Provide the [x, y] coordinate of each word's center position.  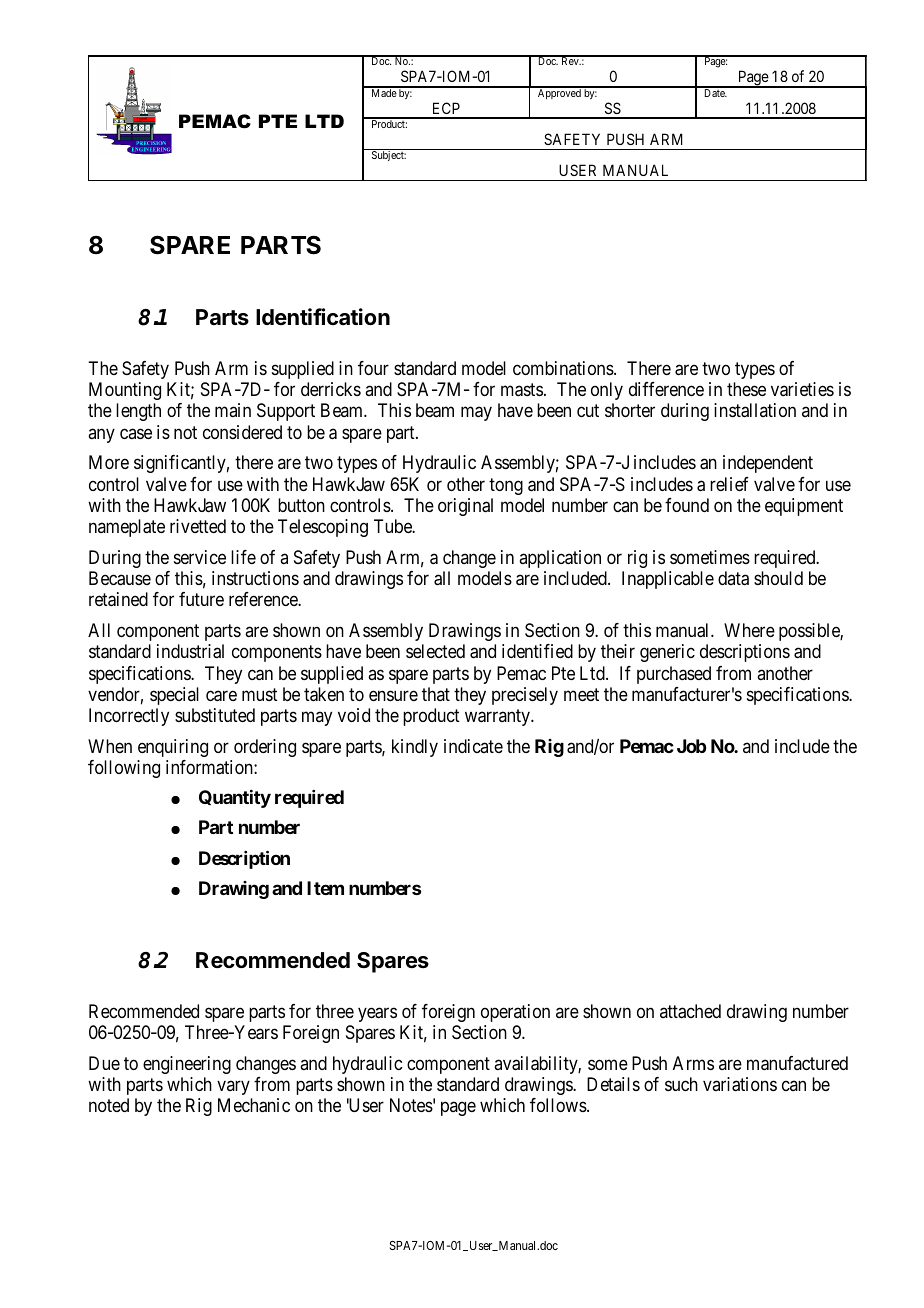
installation [755, 410]
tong [506, 486]
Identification [323, 317]
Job [691, 746]
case [136, 433]
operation [515, 1013]
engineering [187, 1065]
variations [740, 1084]
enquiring [173, 748]
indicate [473, 746]
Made [383, 92]
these [746, 389]
